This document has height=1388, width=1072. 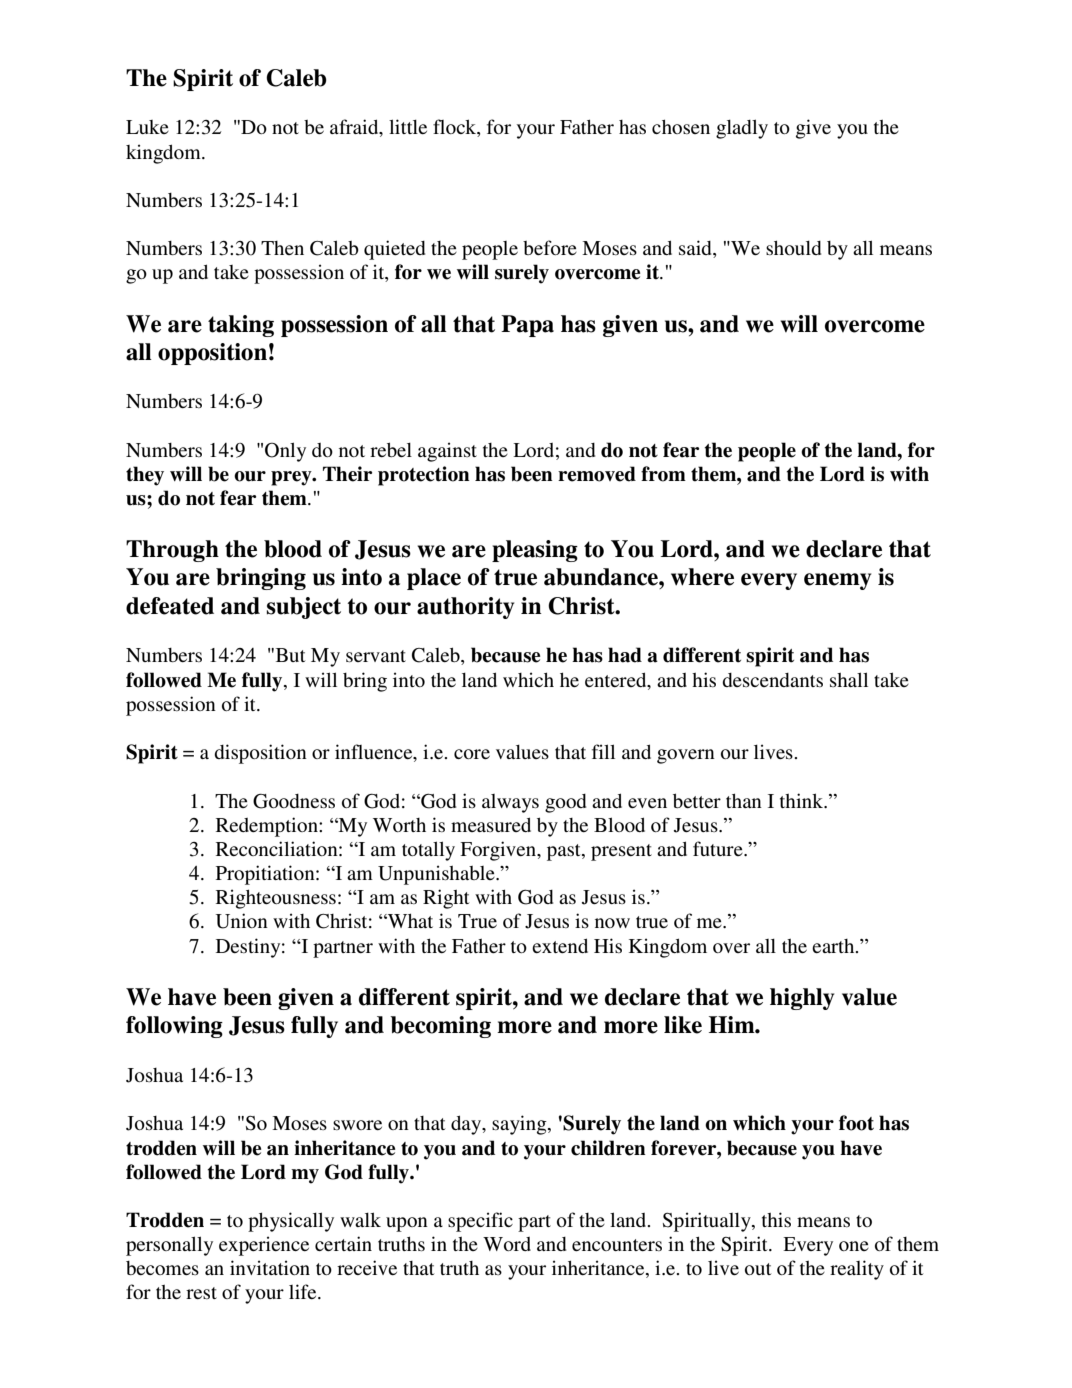 I want to click on core, so click(x=472, y=754).
